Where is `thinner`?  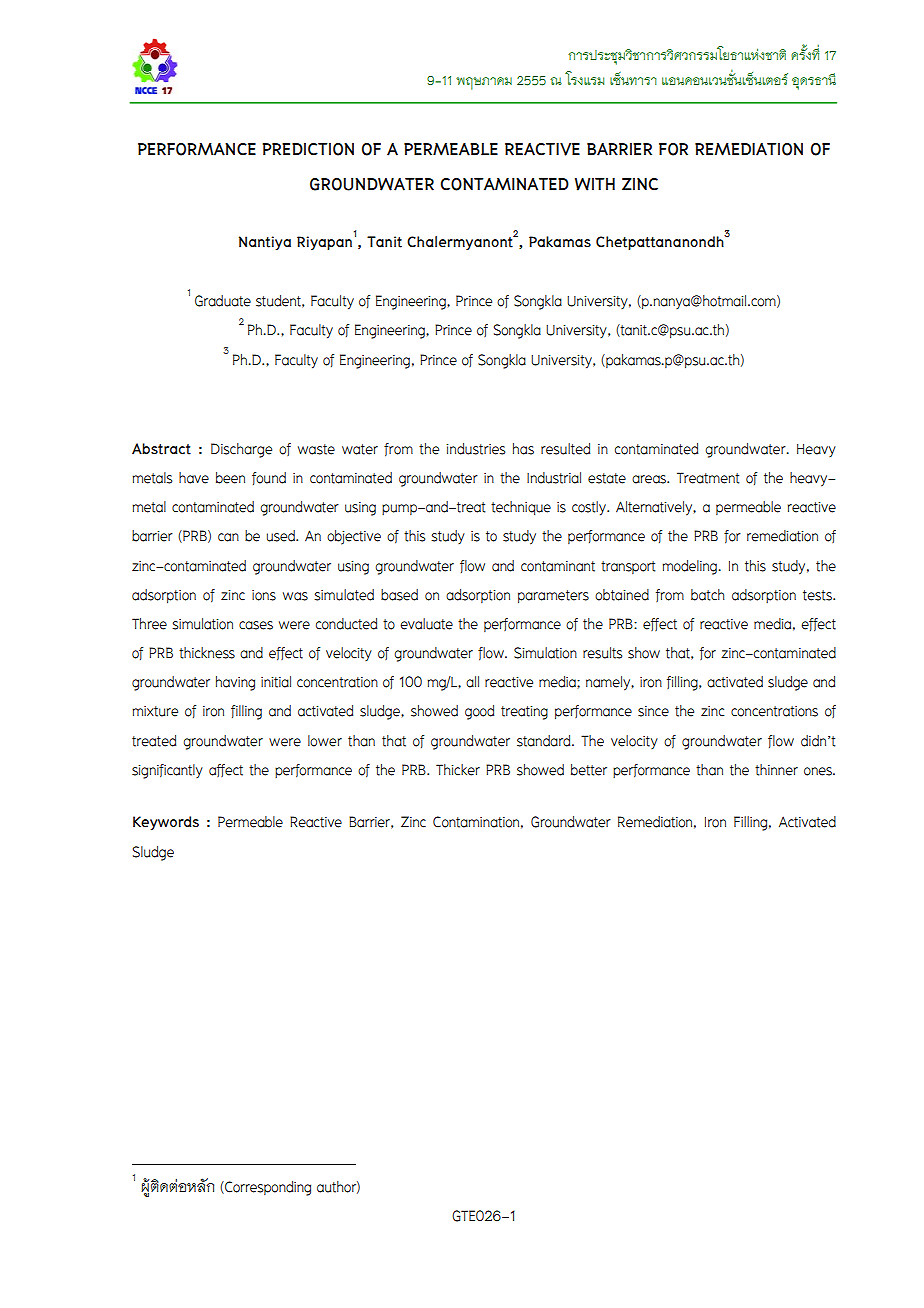
thinner is located at coordinates (776, 770).
